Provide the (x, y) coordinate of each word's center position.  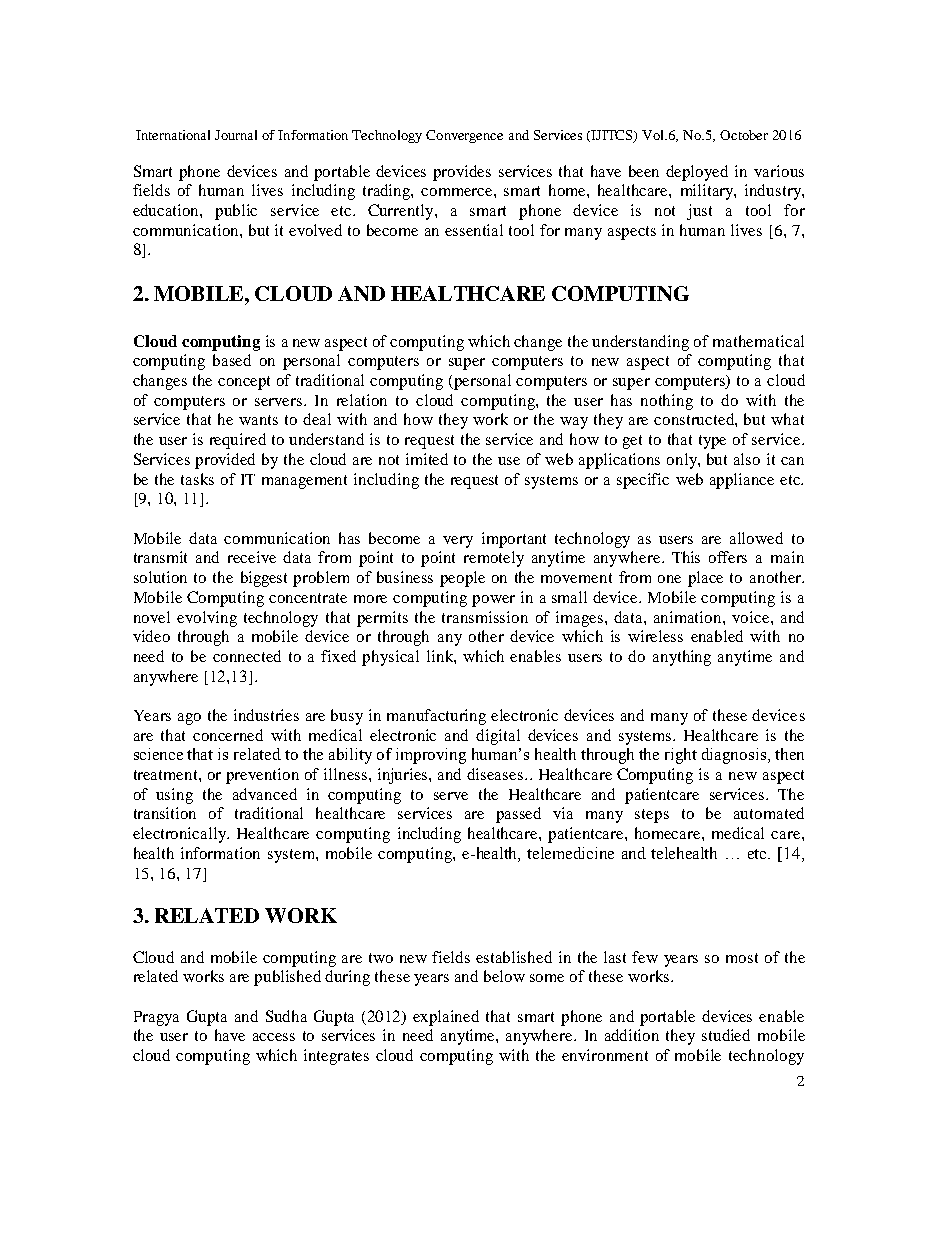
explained (446, 1018)
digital (498, 737)
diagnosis (734, 756)
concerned (228, 735)
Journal (236, 135)
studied (726, 1035)
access (274, 1037)
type (712, 442)
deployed (697, 173)
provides (462, 173)
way (574, 423)
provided (225, 461)
